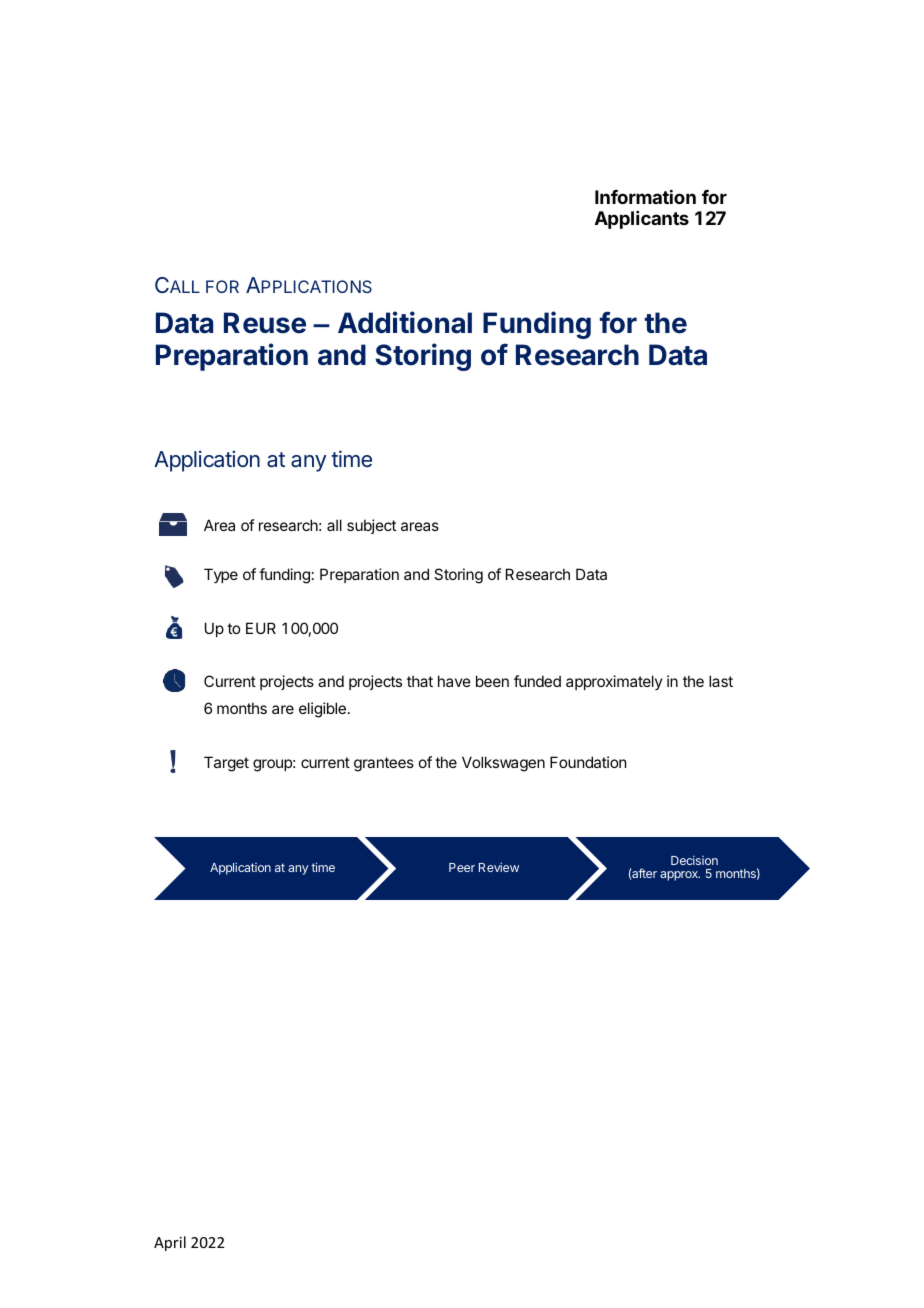 This screenshot has height=1308, width=924. Describe the element at coordinates (221, 575) in the screenshot. I see `Type` at that location.
